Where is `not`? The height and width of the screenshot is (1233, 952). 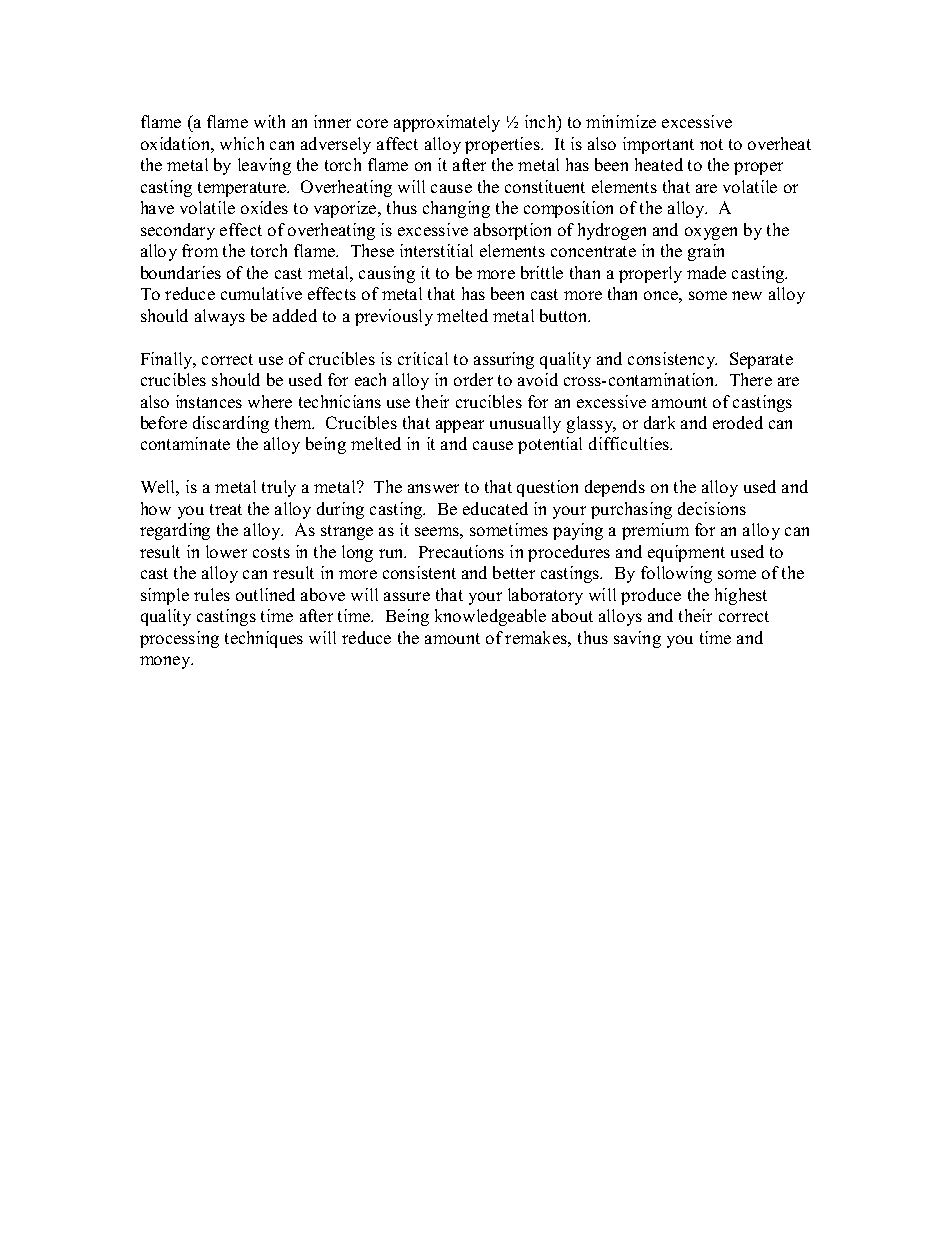
not is located at coordinates (711, 144).
